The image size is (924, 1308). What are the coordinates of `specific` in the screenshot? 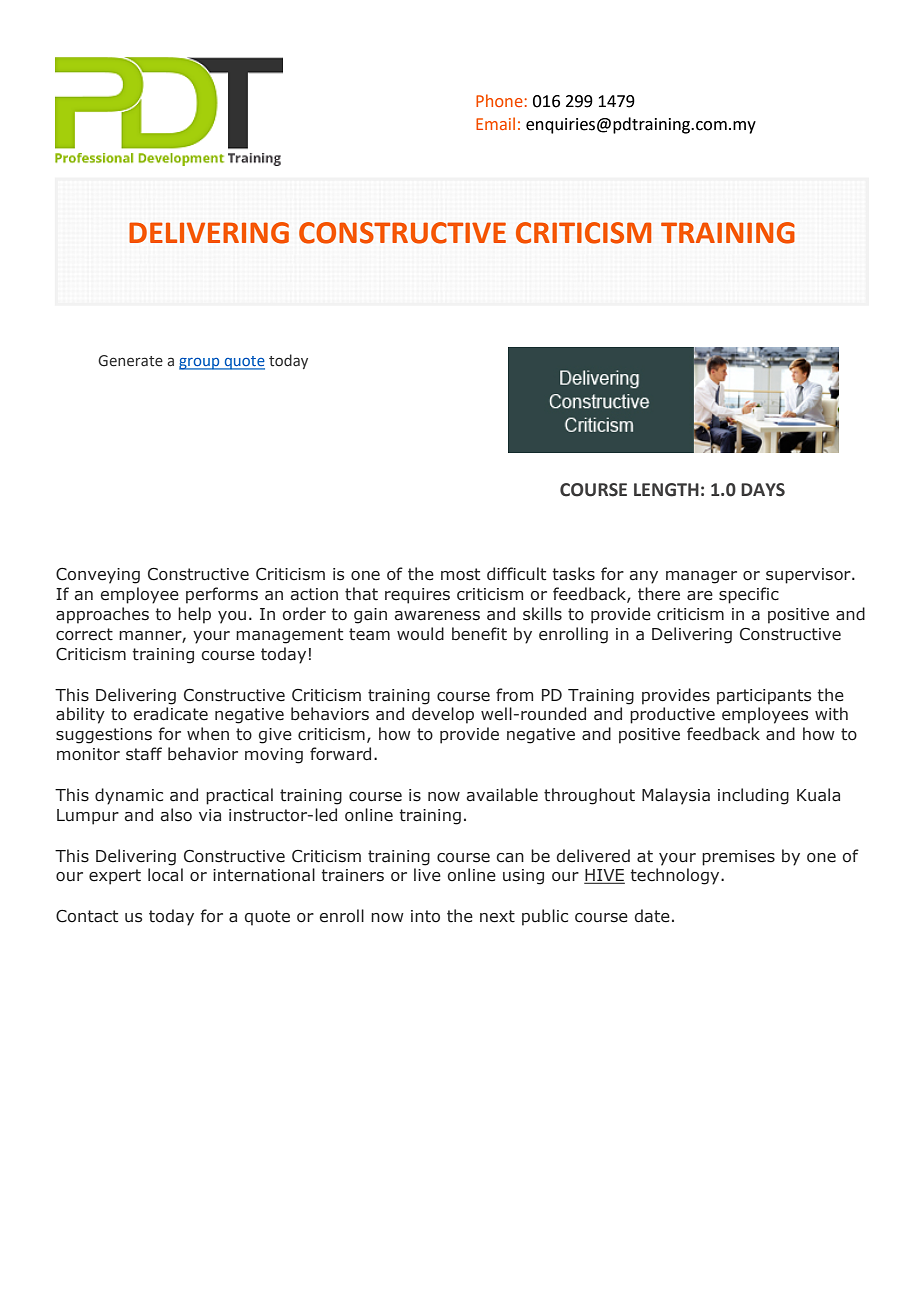 It's located at (749, 595).
